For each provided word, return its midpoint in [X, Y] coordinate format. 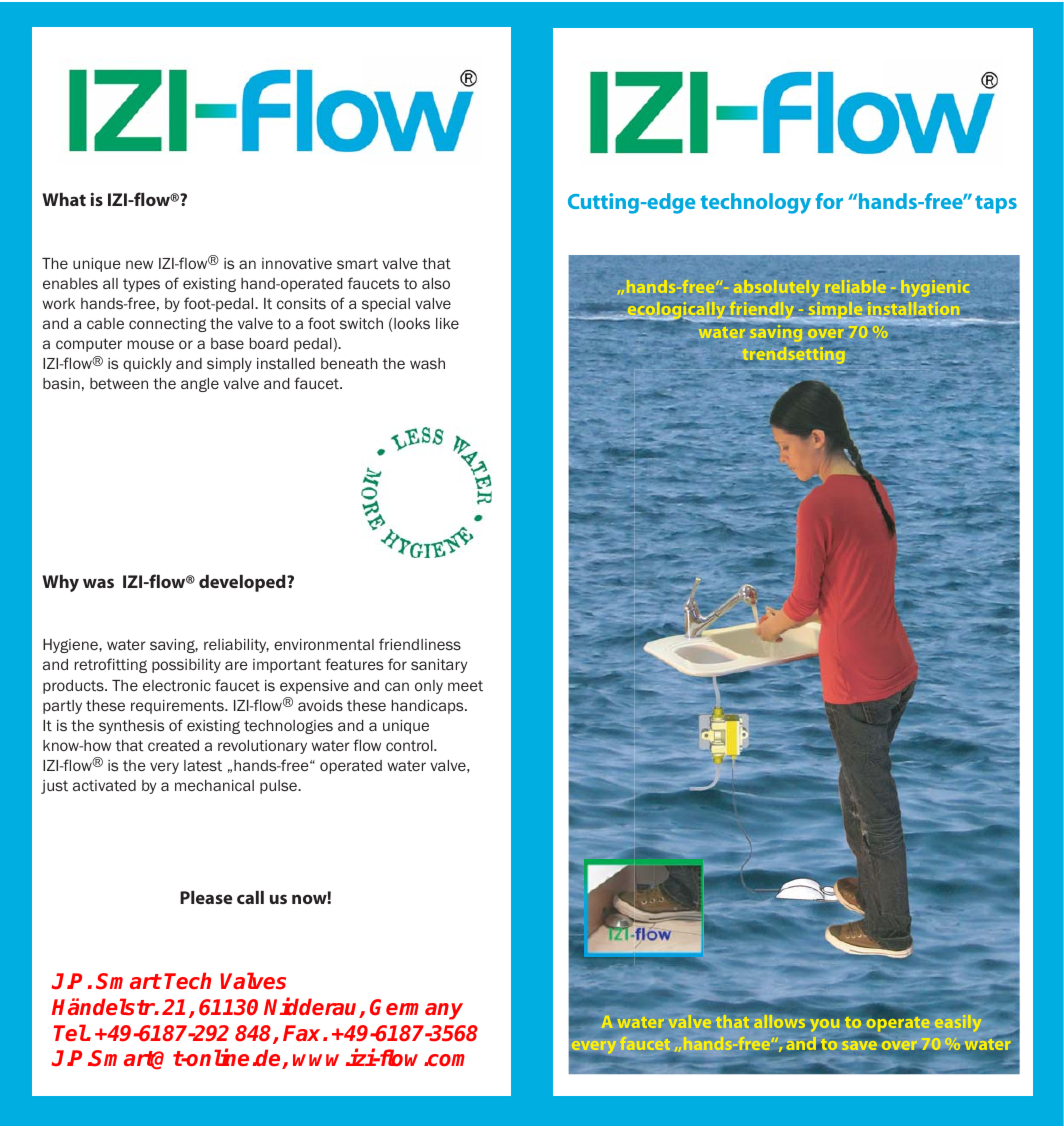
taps [996, 204]
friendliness [420, 644]
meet [465, 685]
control [410, 745]
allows [780, 1021]
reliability [236, 646]
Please [206, 897]
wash [427, 363]
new [139, 264]
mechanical [214, 785]
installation [913, 310]
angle [200, 385]
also [436, 283]
